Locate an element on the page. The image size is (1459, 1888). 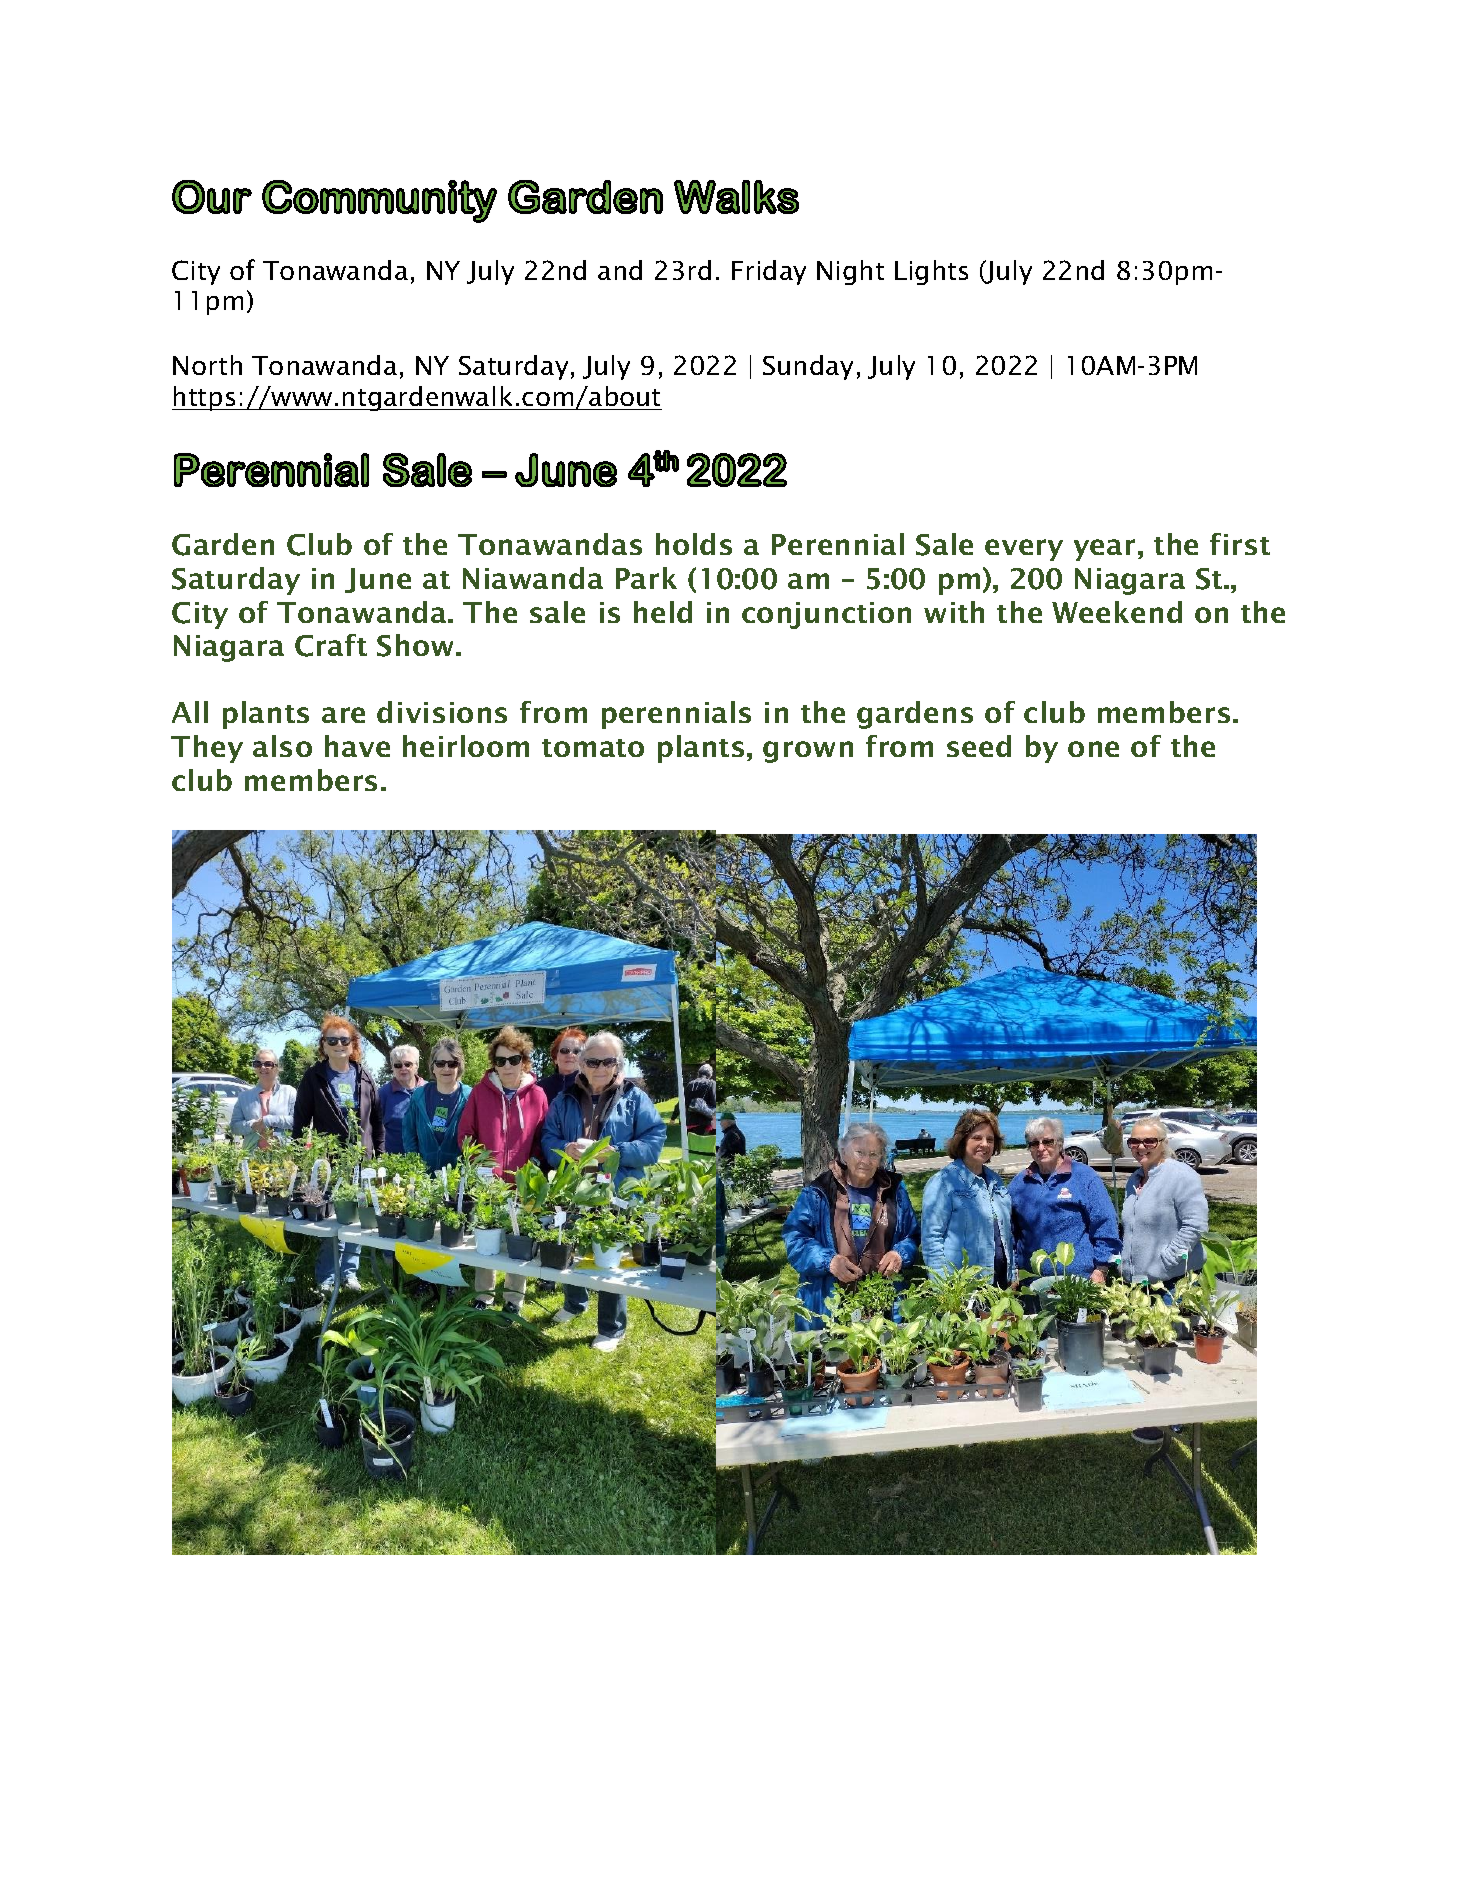
also is located at coordinates (282, 746).
